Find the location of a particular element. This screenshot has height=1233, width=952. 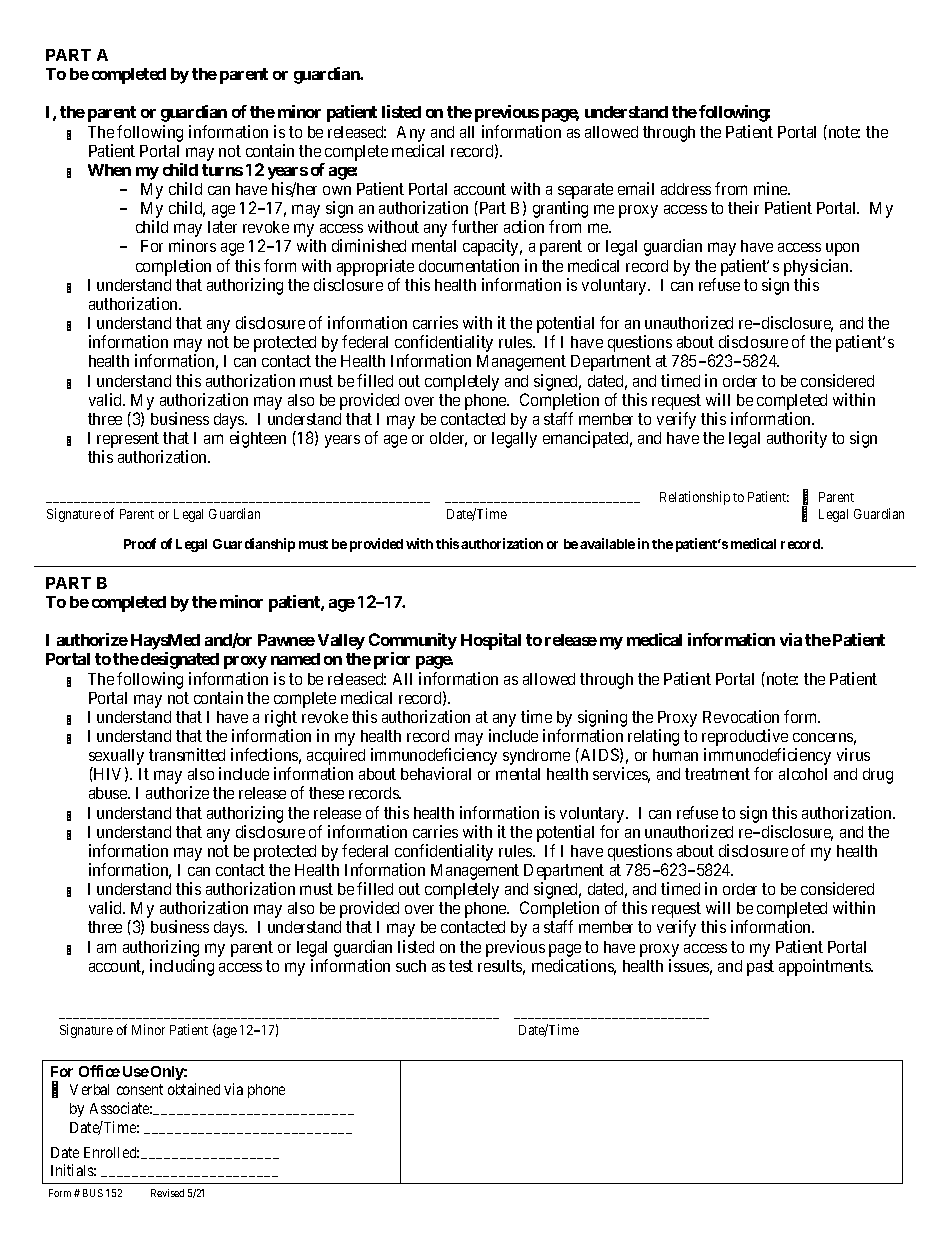

right is located at coordinates (281, 718).
